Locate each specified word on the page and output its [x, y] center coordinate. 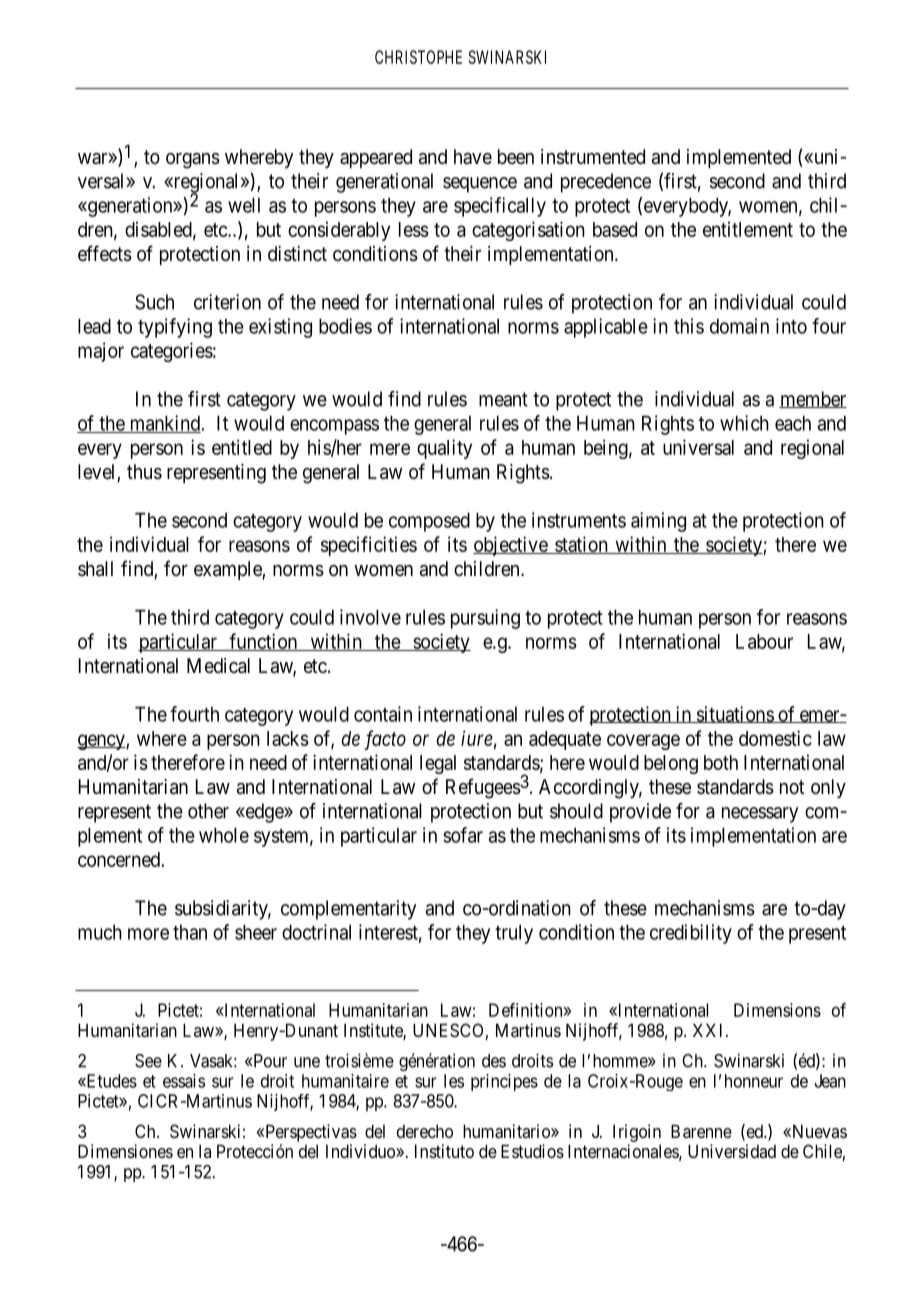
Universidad [732, 1151]
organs [193, 161]
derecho [425, 1131]
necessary [760, 815]
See [148, 1061]
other [208, 811]
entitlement [748, 229]
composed [429, 522]
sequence [480, 185]
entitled [242, 447]
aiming [658, 522]
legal [438, 764]
